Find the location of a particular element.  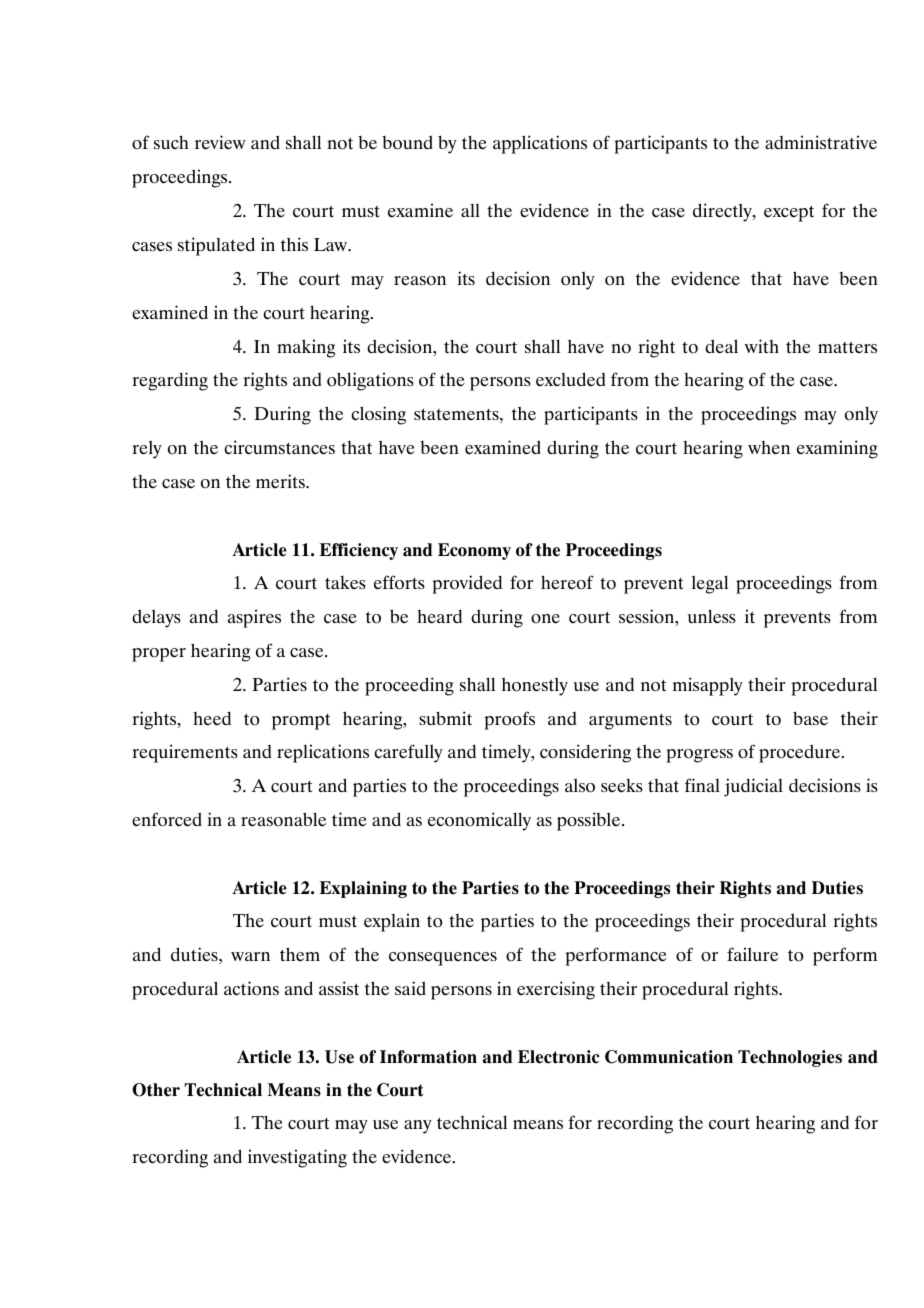

review is located at coordinates (220, 142).
